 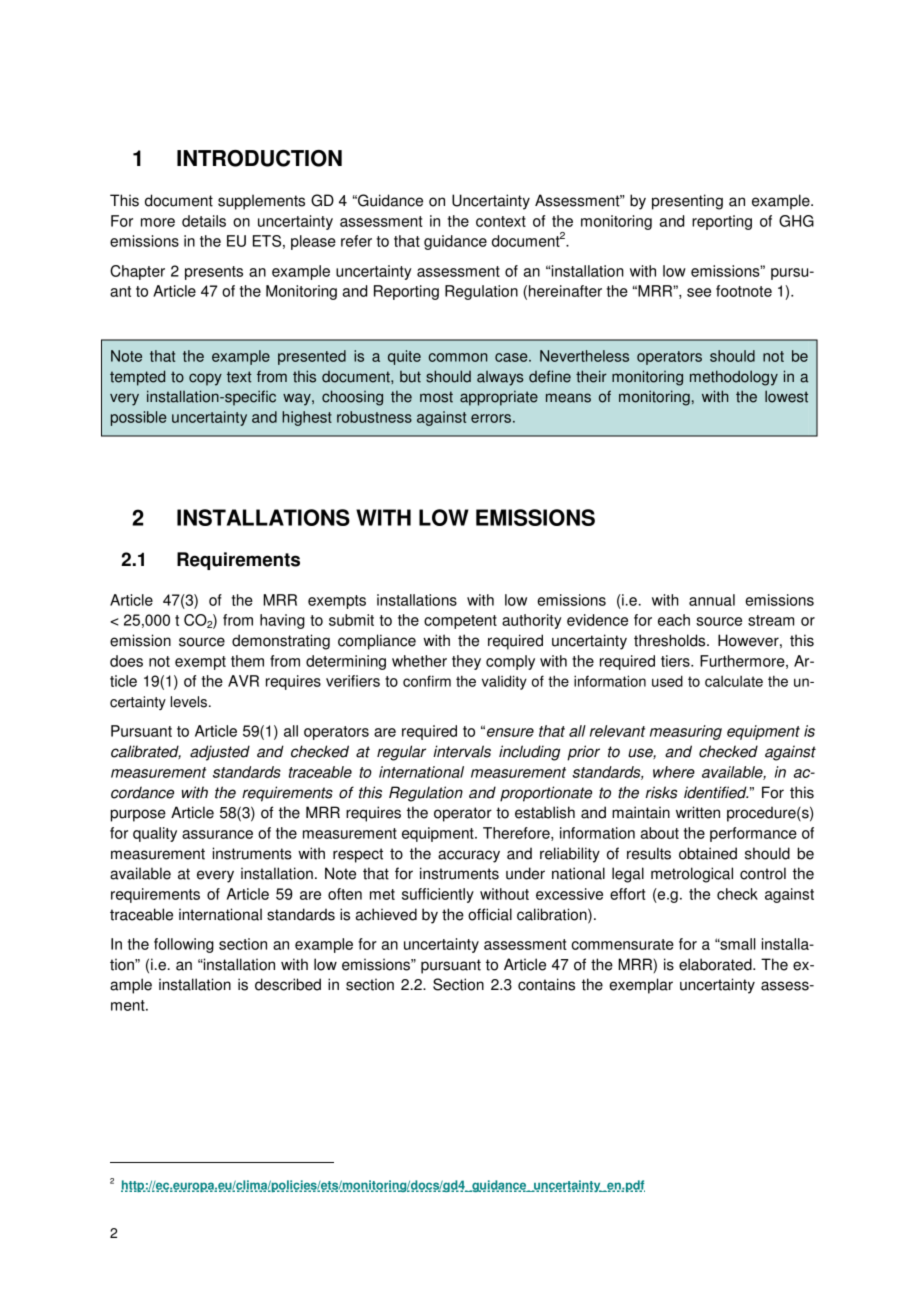 I want to click on official, so click(x=490, y=914).
